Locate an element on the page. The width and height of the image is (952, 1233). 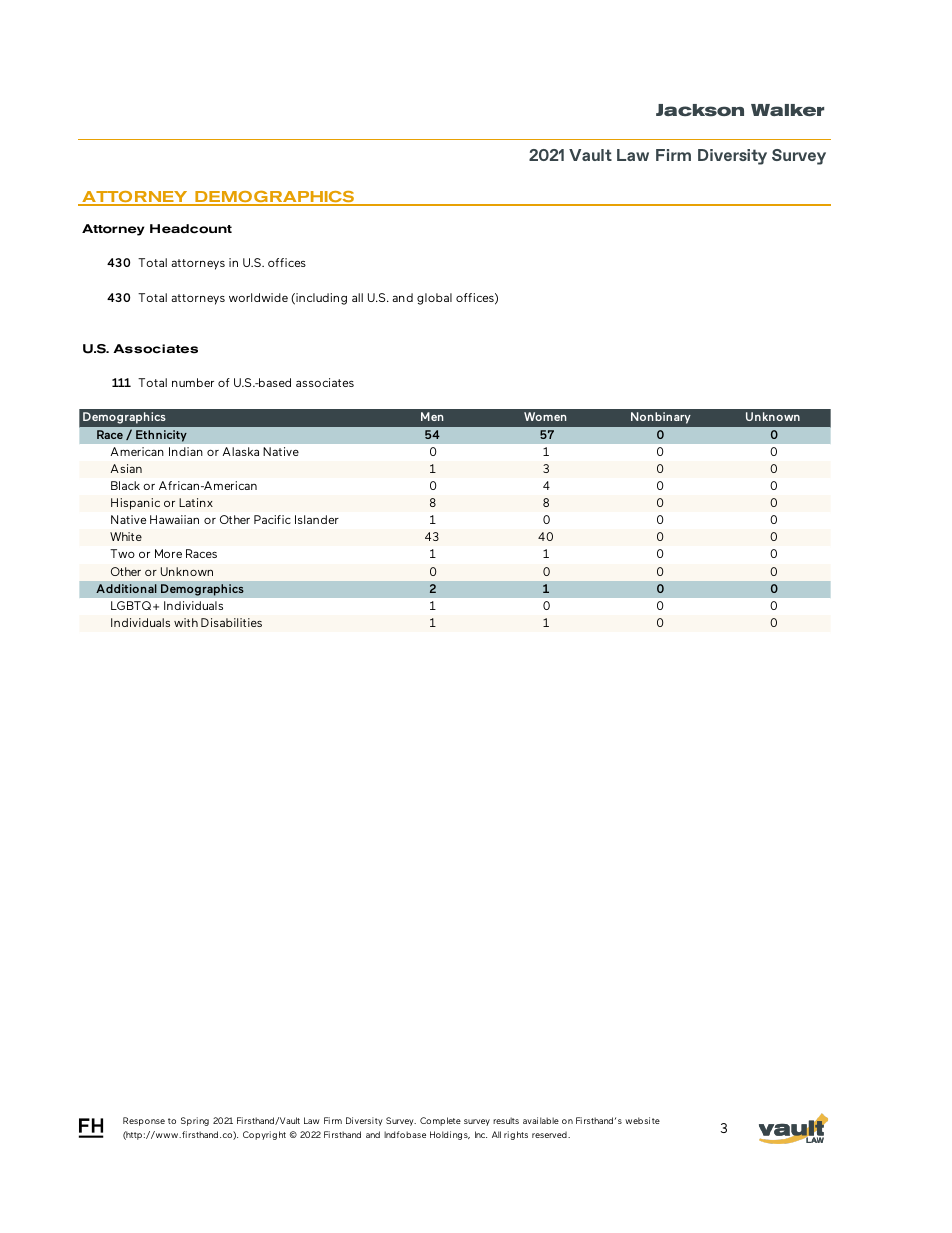
Islander is located at coordinates (317, 519).
